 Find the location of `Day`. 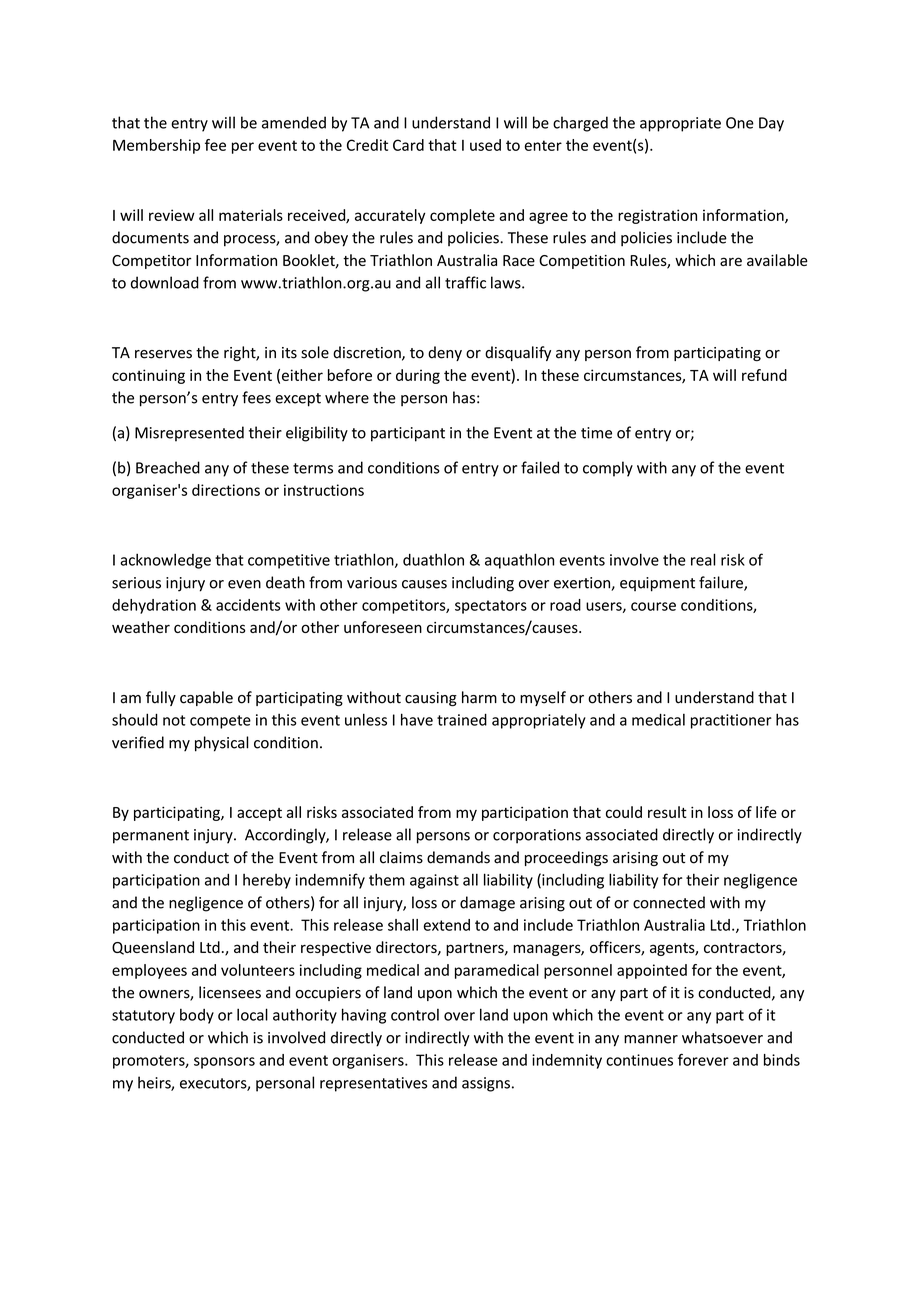

Day is located at coordinates (771, 124).
